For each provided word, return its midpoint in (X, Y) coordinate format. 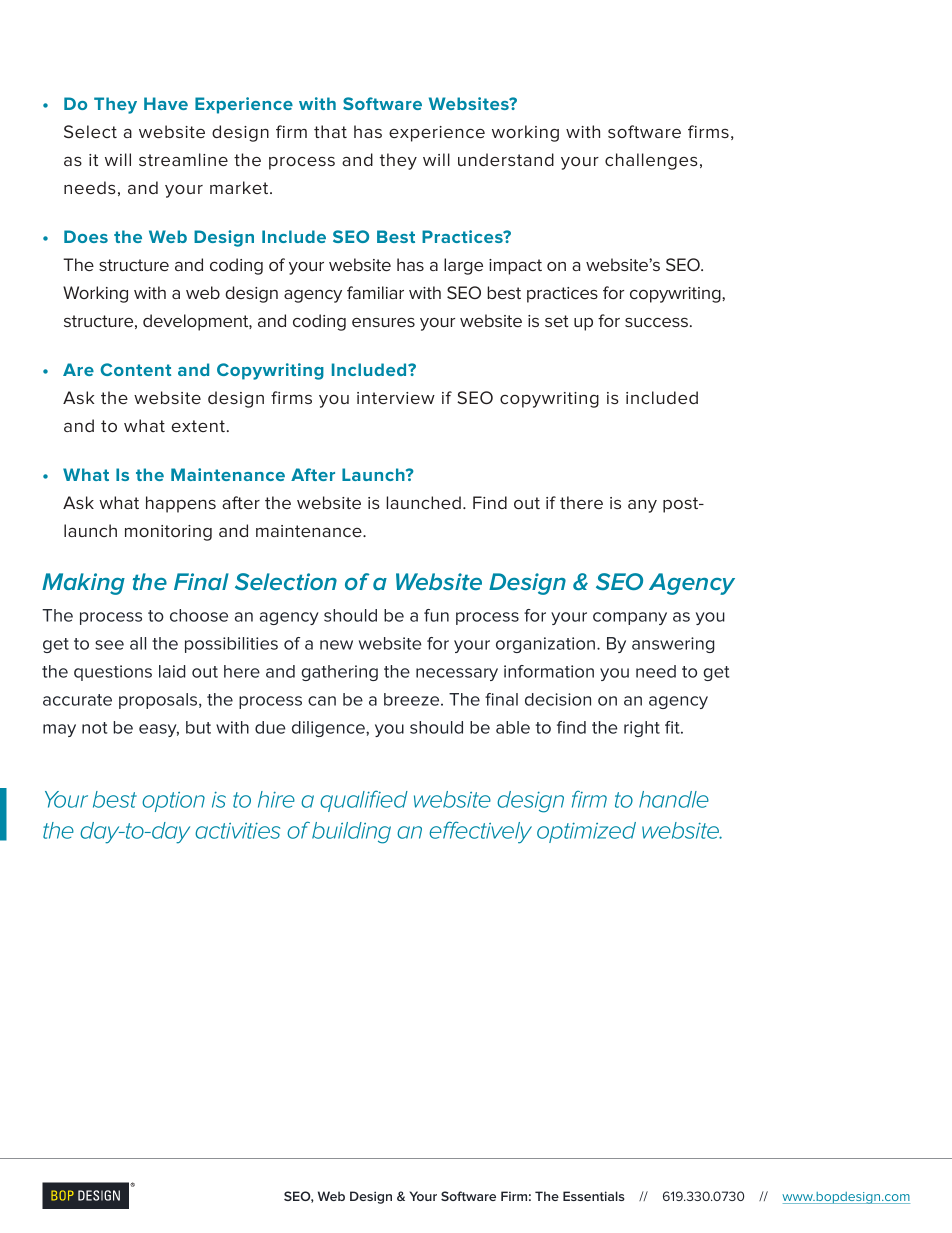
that (330, 131)
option (173, 802)
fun (436, 615)
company (630, 618)
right (642, 729)
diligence (329, 729)
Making (83, 584)
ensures (383, 322)
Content (135, 369)
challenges (651, 161)
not (95, 728)
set (557, 321)
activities (237, 830)
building (351, 833)
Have (166, 103)
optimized (586, 832)
